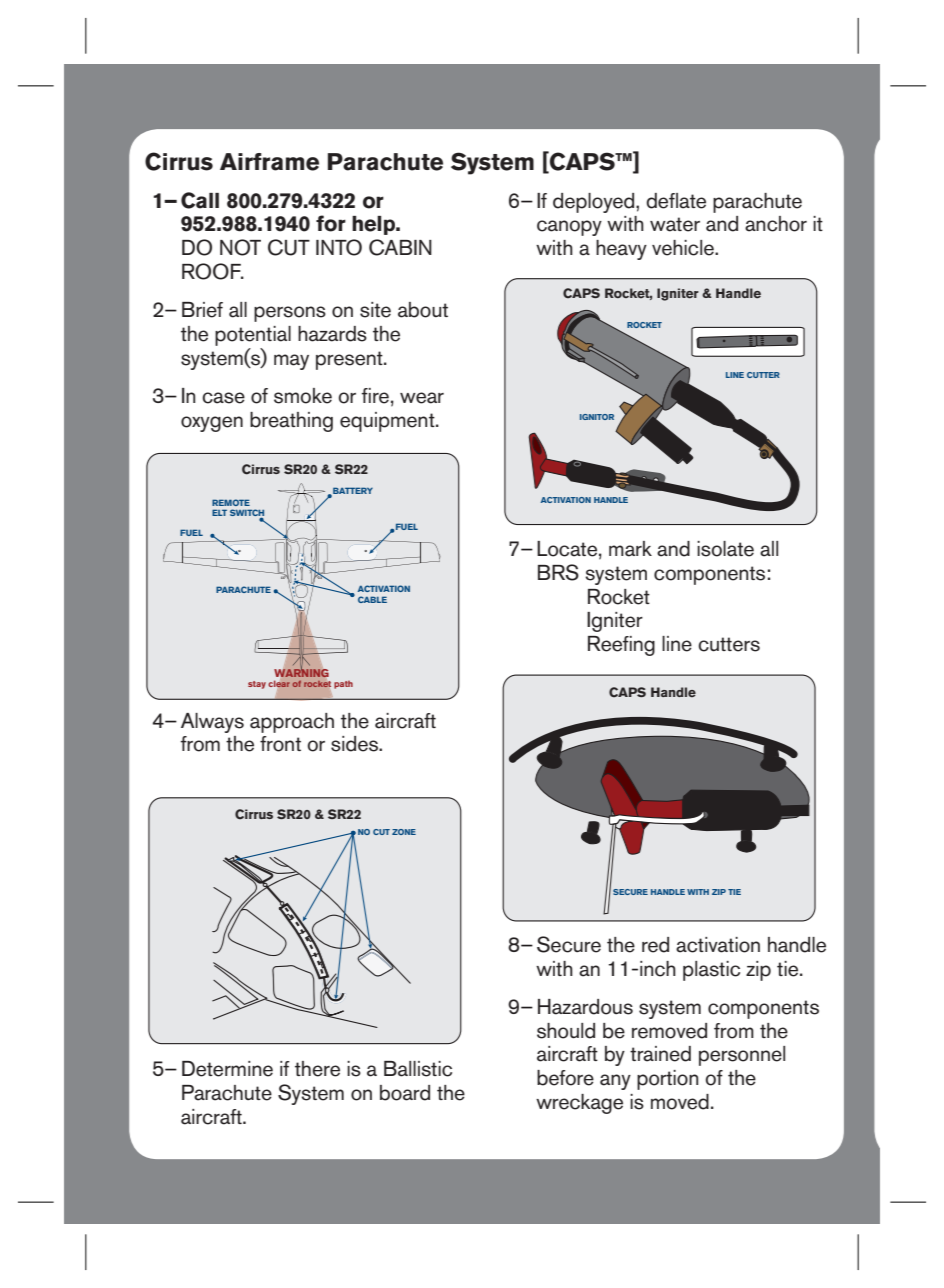  Describe the element at coordinates (655, 945) in the screenshot. I see `red` at that location.
